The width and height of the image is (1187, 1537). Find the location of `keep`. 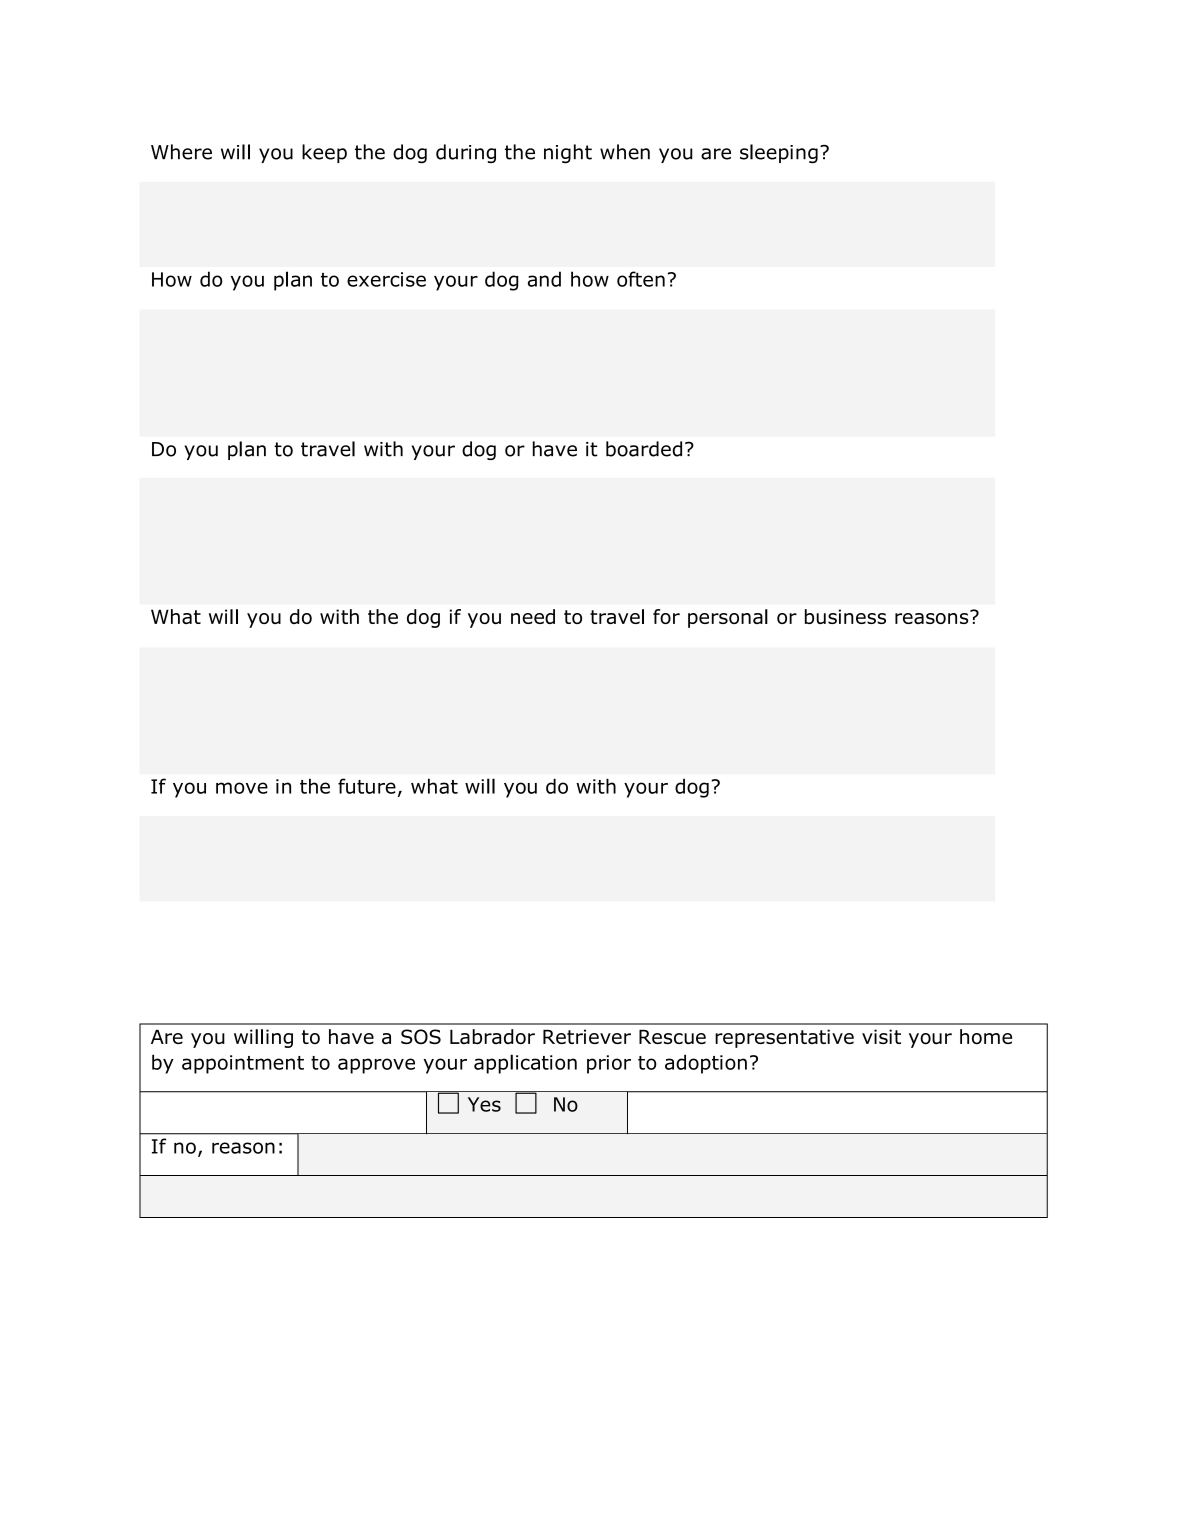

keep is located at coordinates (324, 153).
